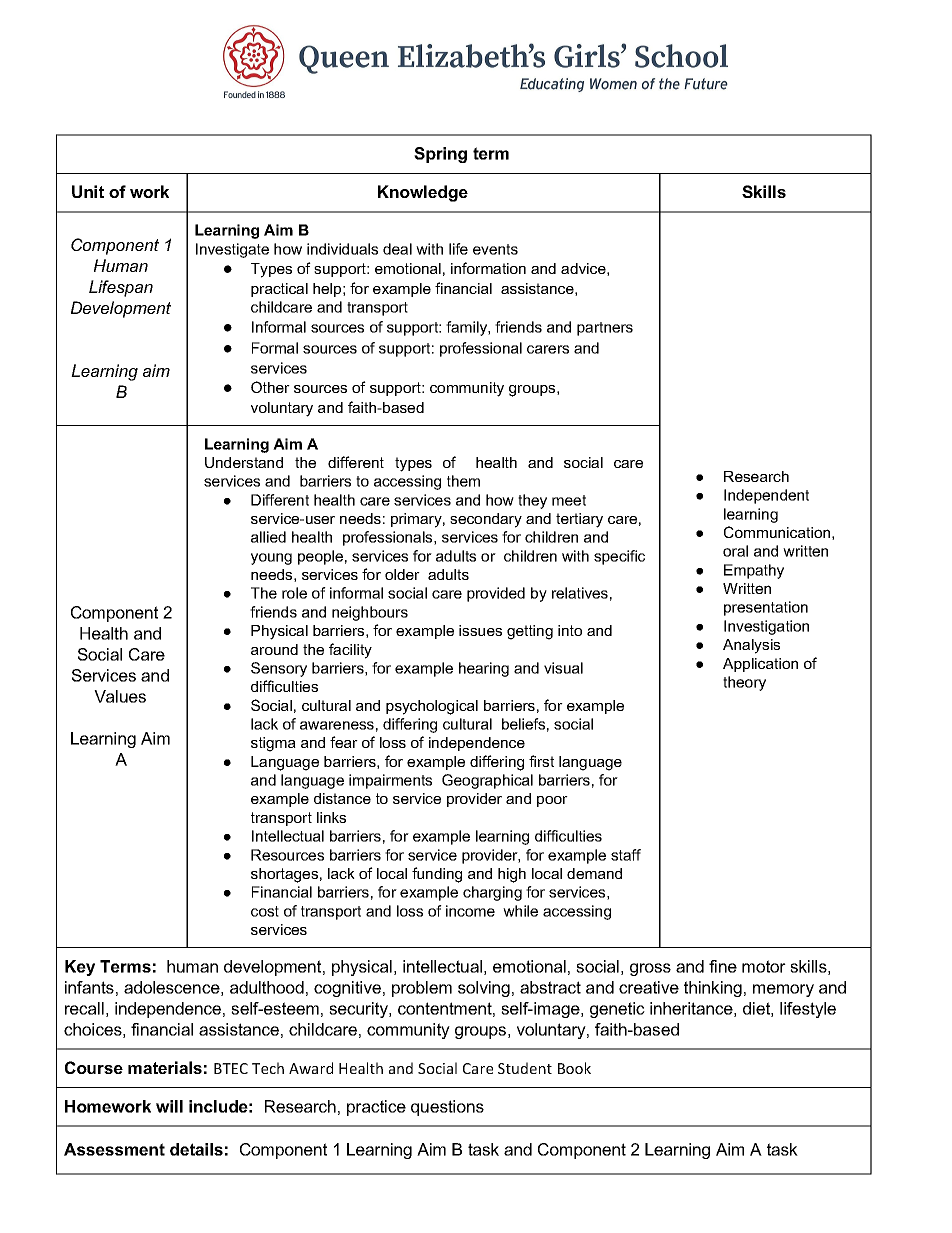  Describe the element at coordinates (232, 250) in the page. I see `Investigate` at that location.
